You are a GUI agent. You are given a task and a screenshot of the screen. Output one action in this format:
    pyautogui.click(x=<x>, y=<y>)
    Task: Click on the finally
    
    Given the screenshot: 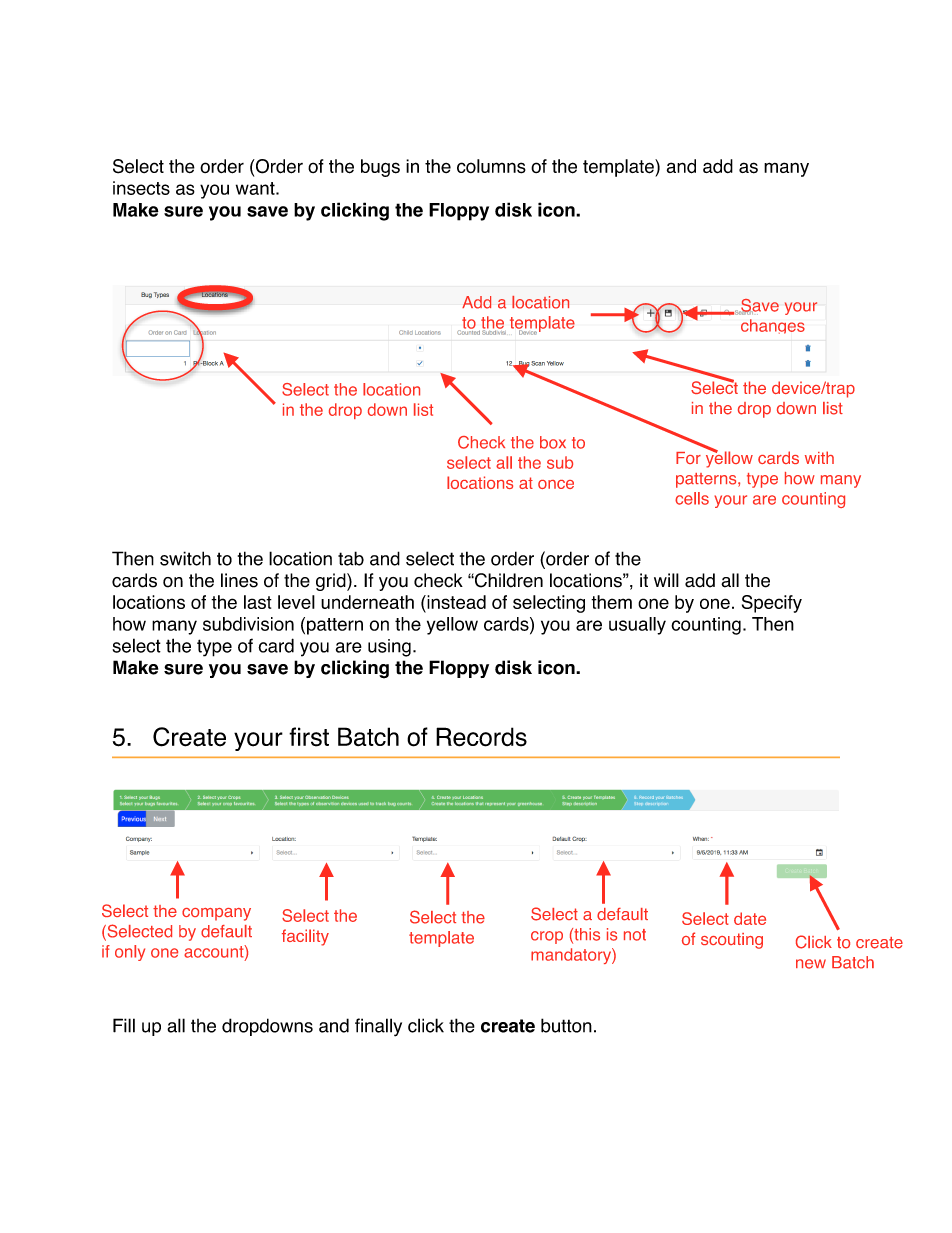 What is the action you would take?
    pyautogui.click(x=378, y=1027)
